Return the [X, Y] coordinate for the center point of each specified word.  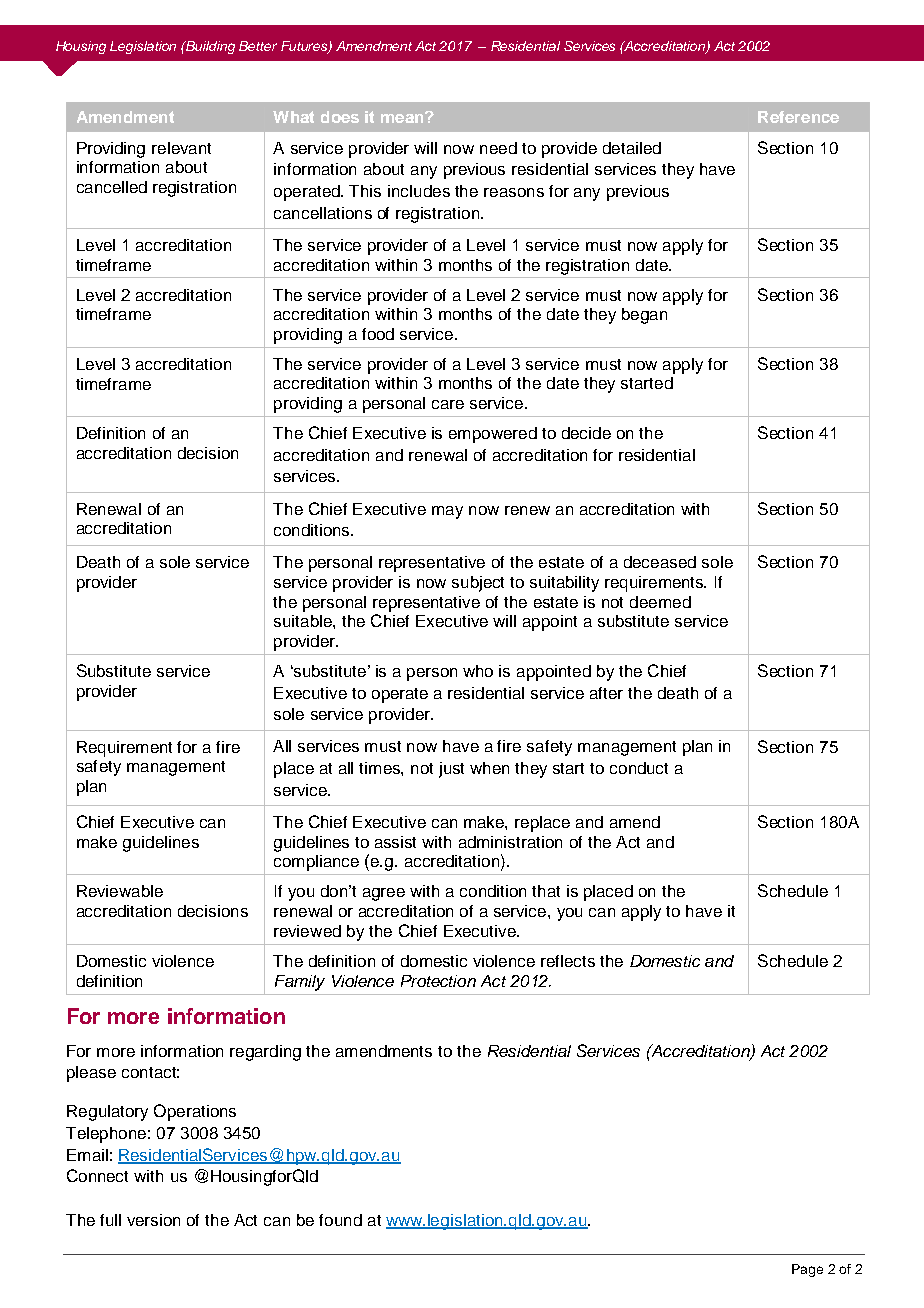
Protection [438, 981]
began [644, 316]
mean [403, 117]
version [153, 1220]
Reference [798, 117]
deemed [660, 602]
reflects [568, 961]
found [340, 1220]
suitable [304, 621]
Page [807, 1270]
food [378, 334]
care [448, 404]
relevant [181, 148]
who [478, 671]
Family [300, 983]
